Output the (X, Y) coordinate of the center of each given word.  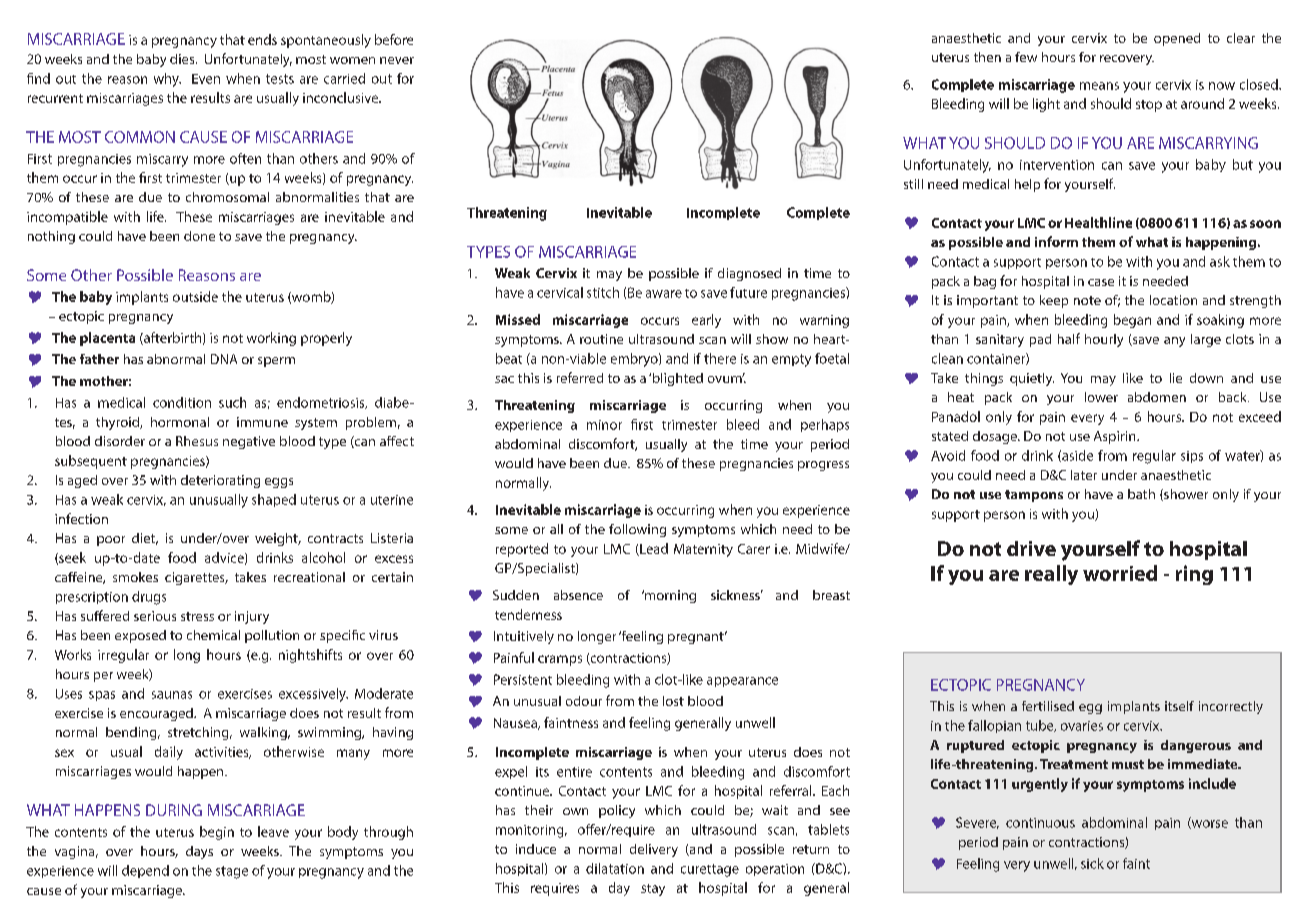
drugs (149, 598)
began (1132, 321)
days (199, 852)
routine (601, 339)
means (1099, 86)
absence (578, 595)
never (397, 60)
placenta (107, 339)
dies (183, 59)
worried (1120, 573)
